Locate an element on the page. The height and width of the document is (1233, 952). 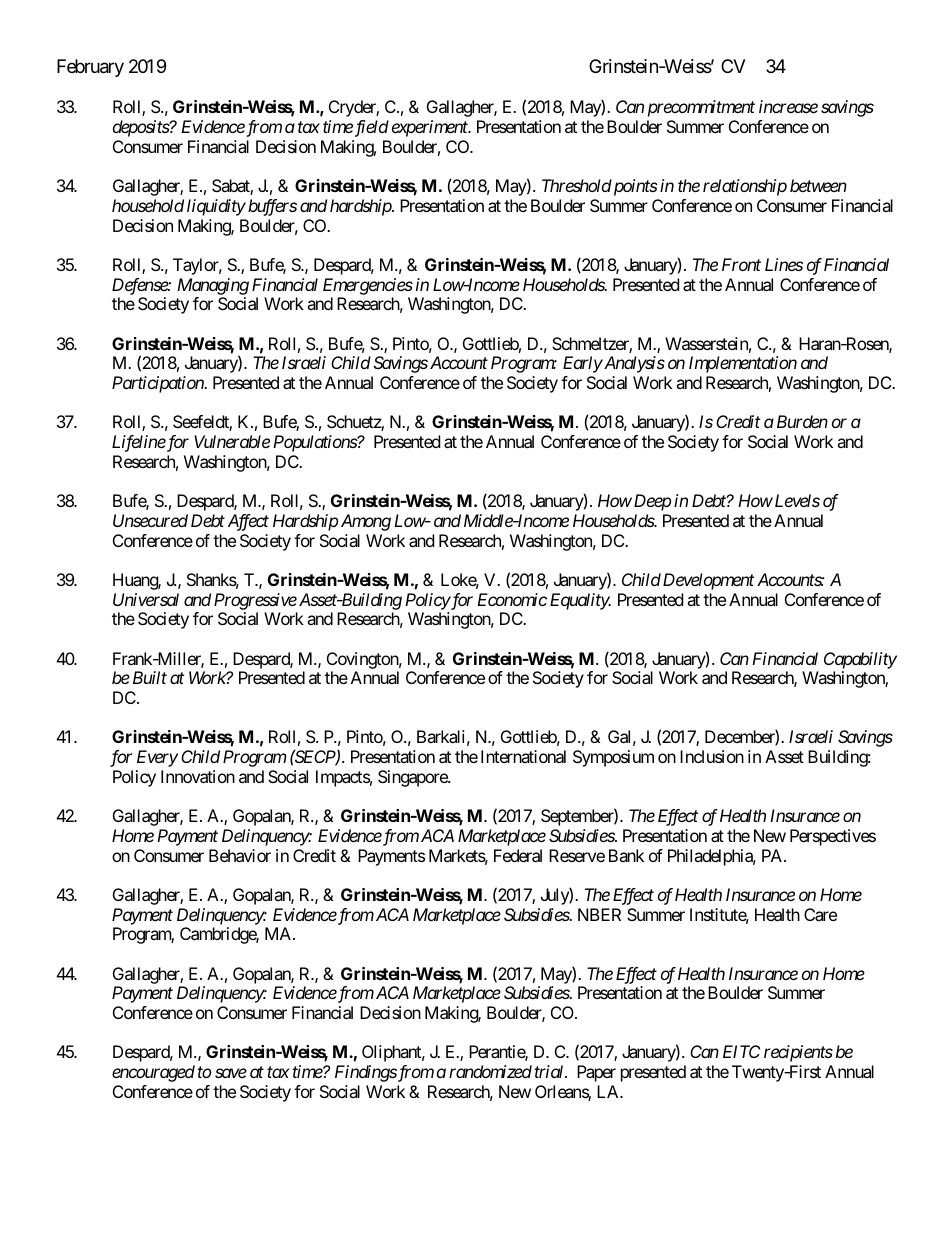
Managing is located at coordinates (213, 286).
